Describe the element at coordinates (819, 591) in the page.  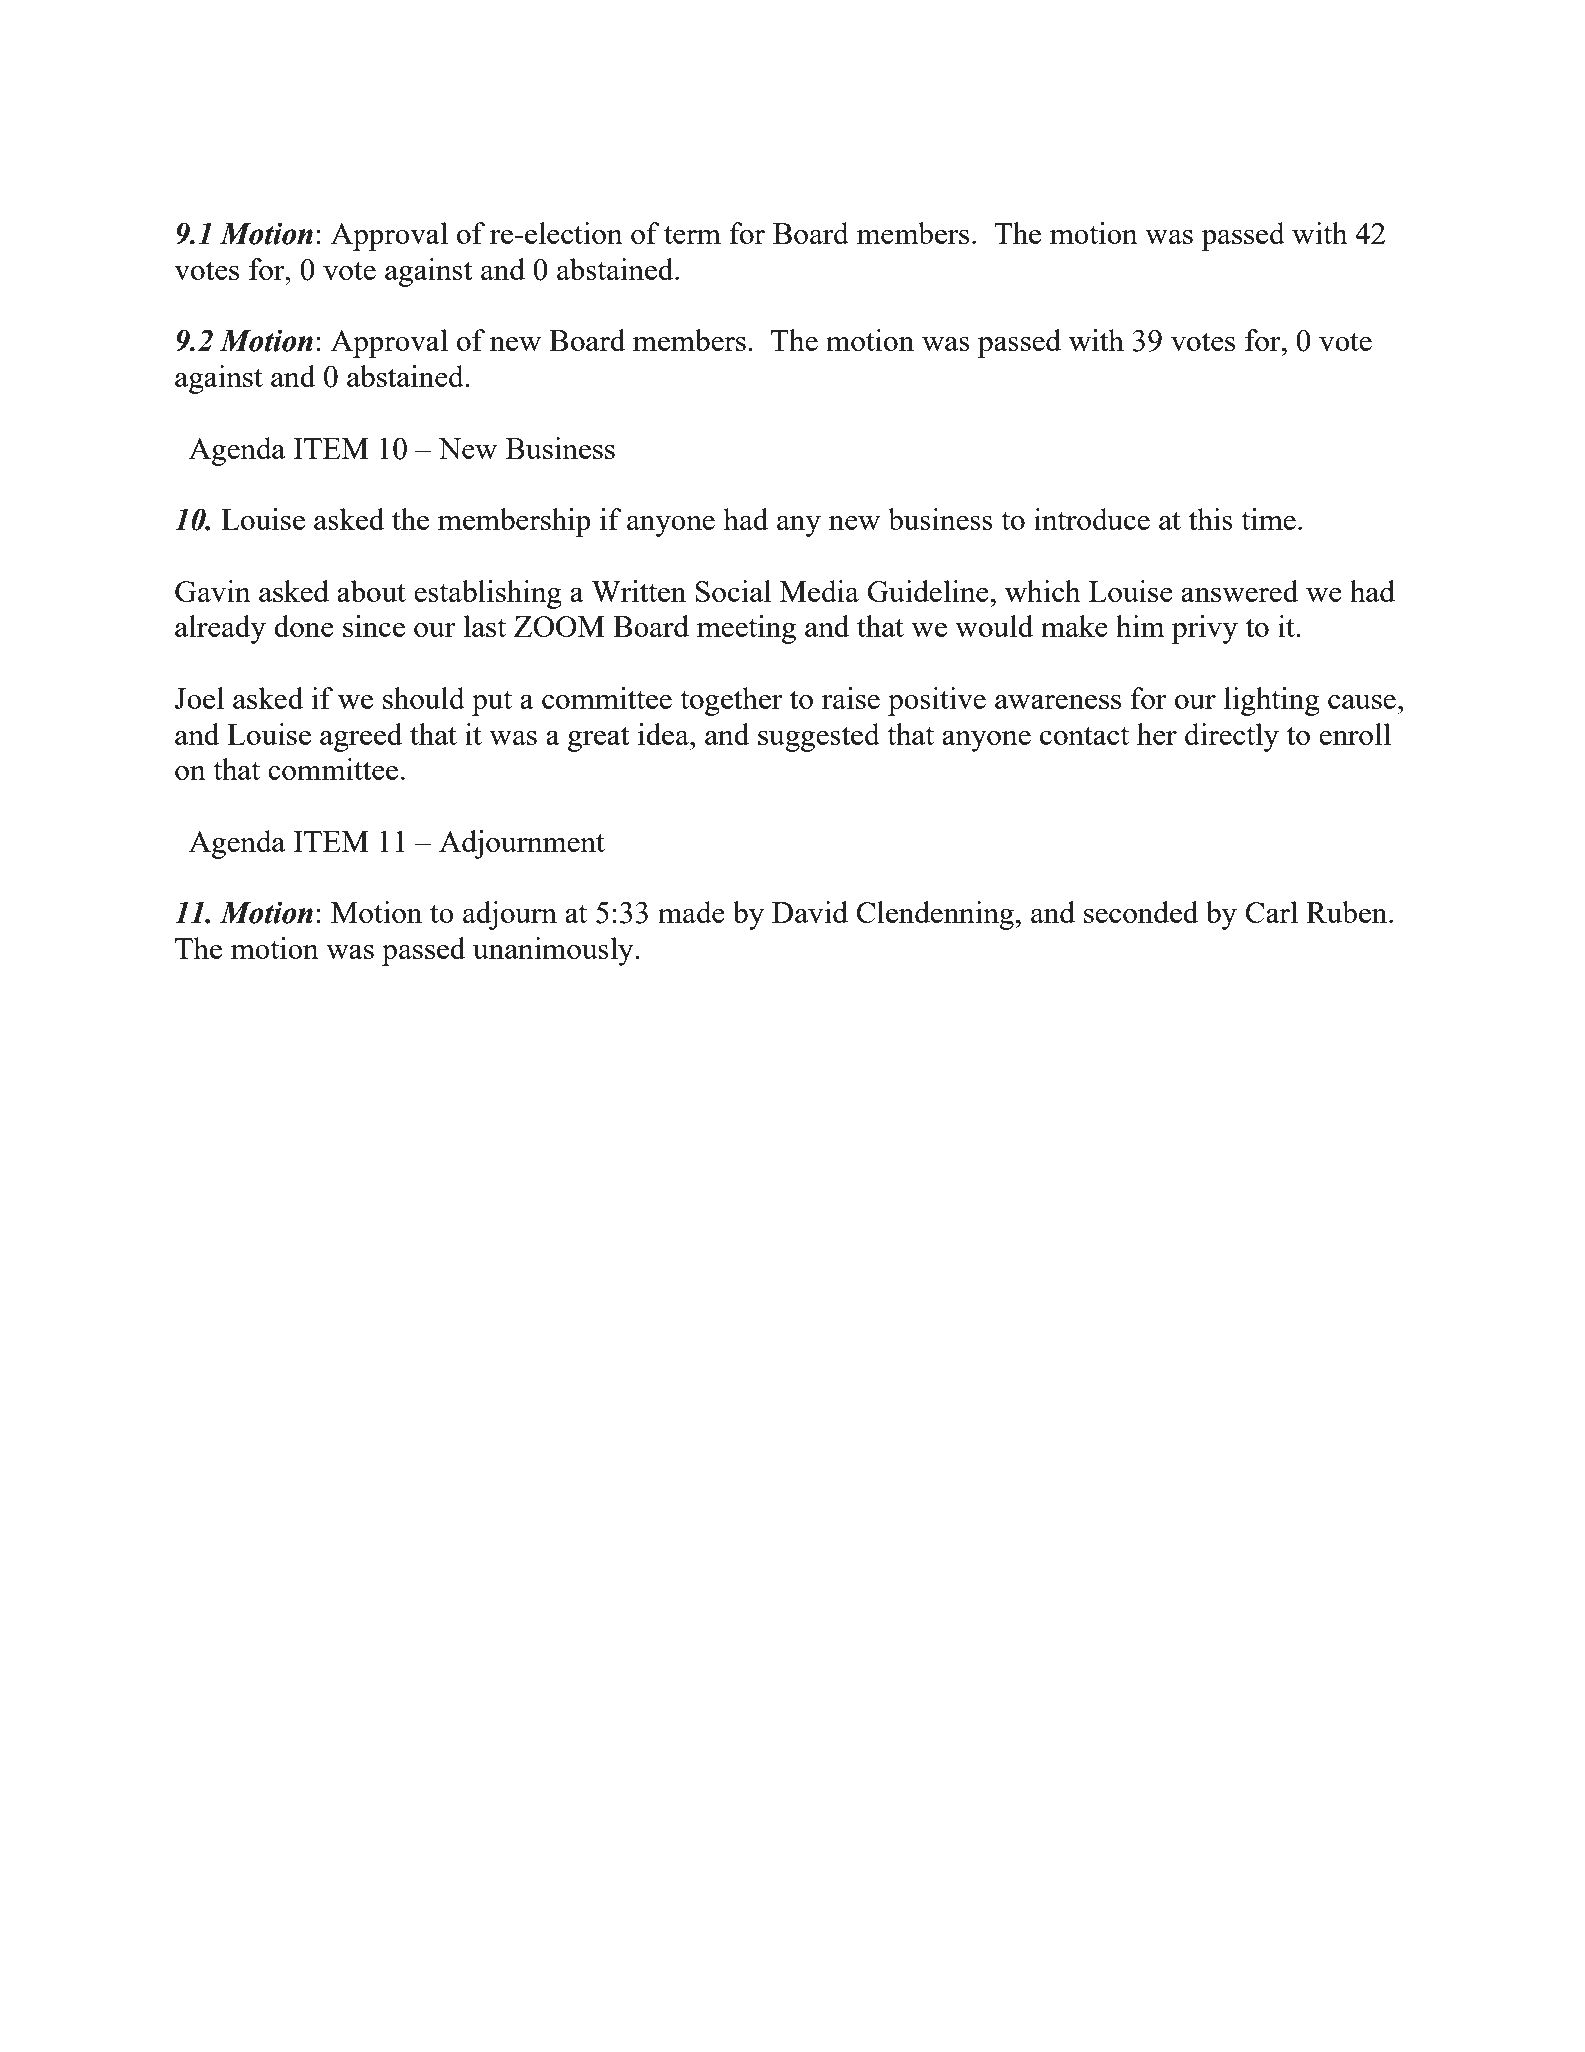
I see `Media` at that location.
